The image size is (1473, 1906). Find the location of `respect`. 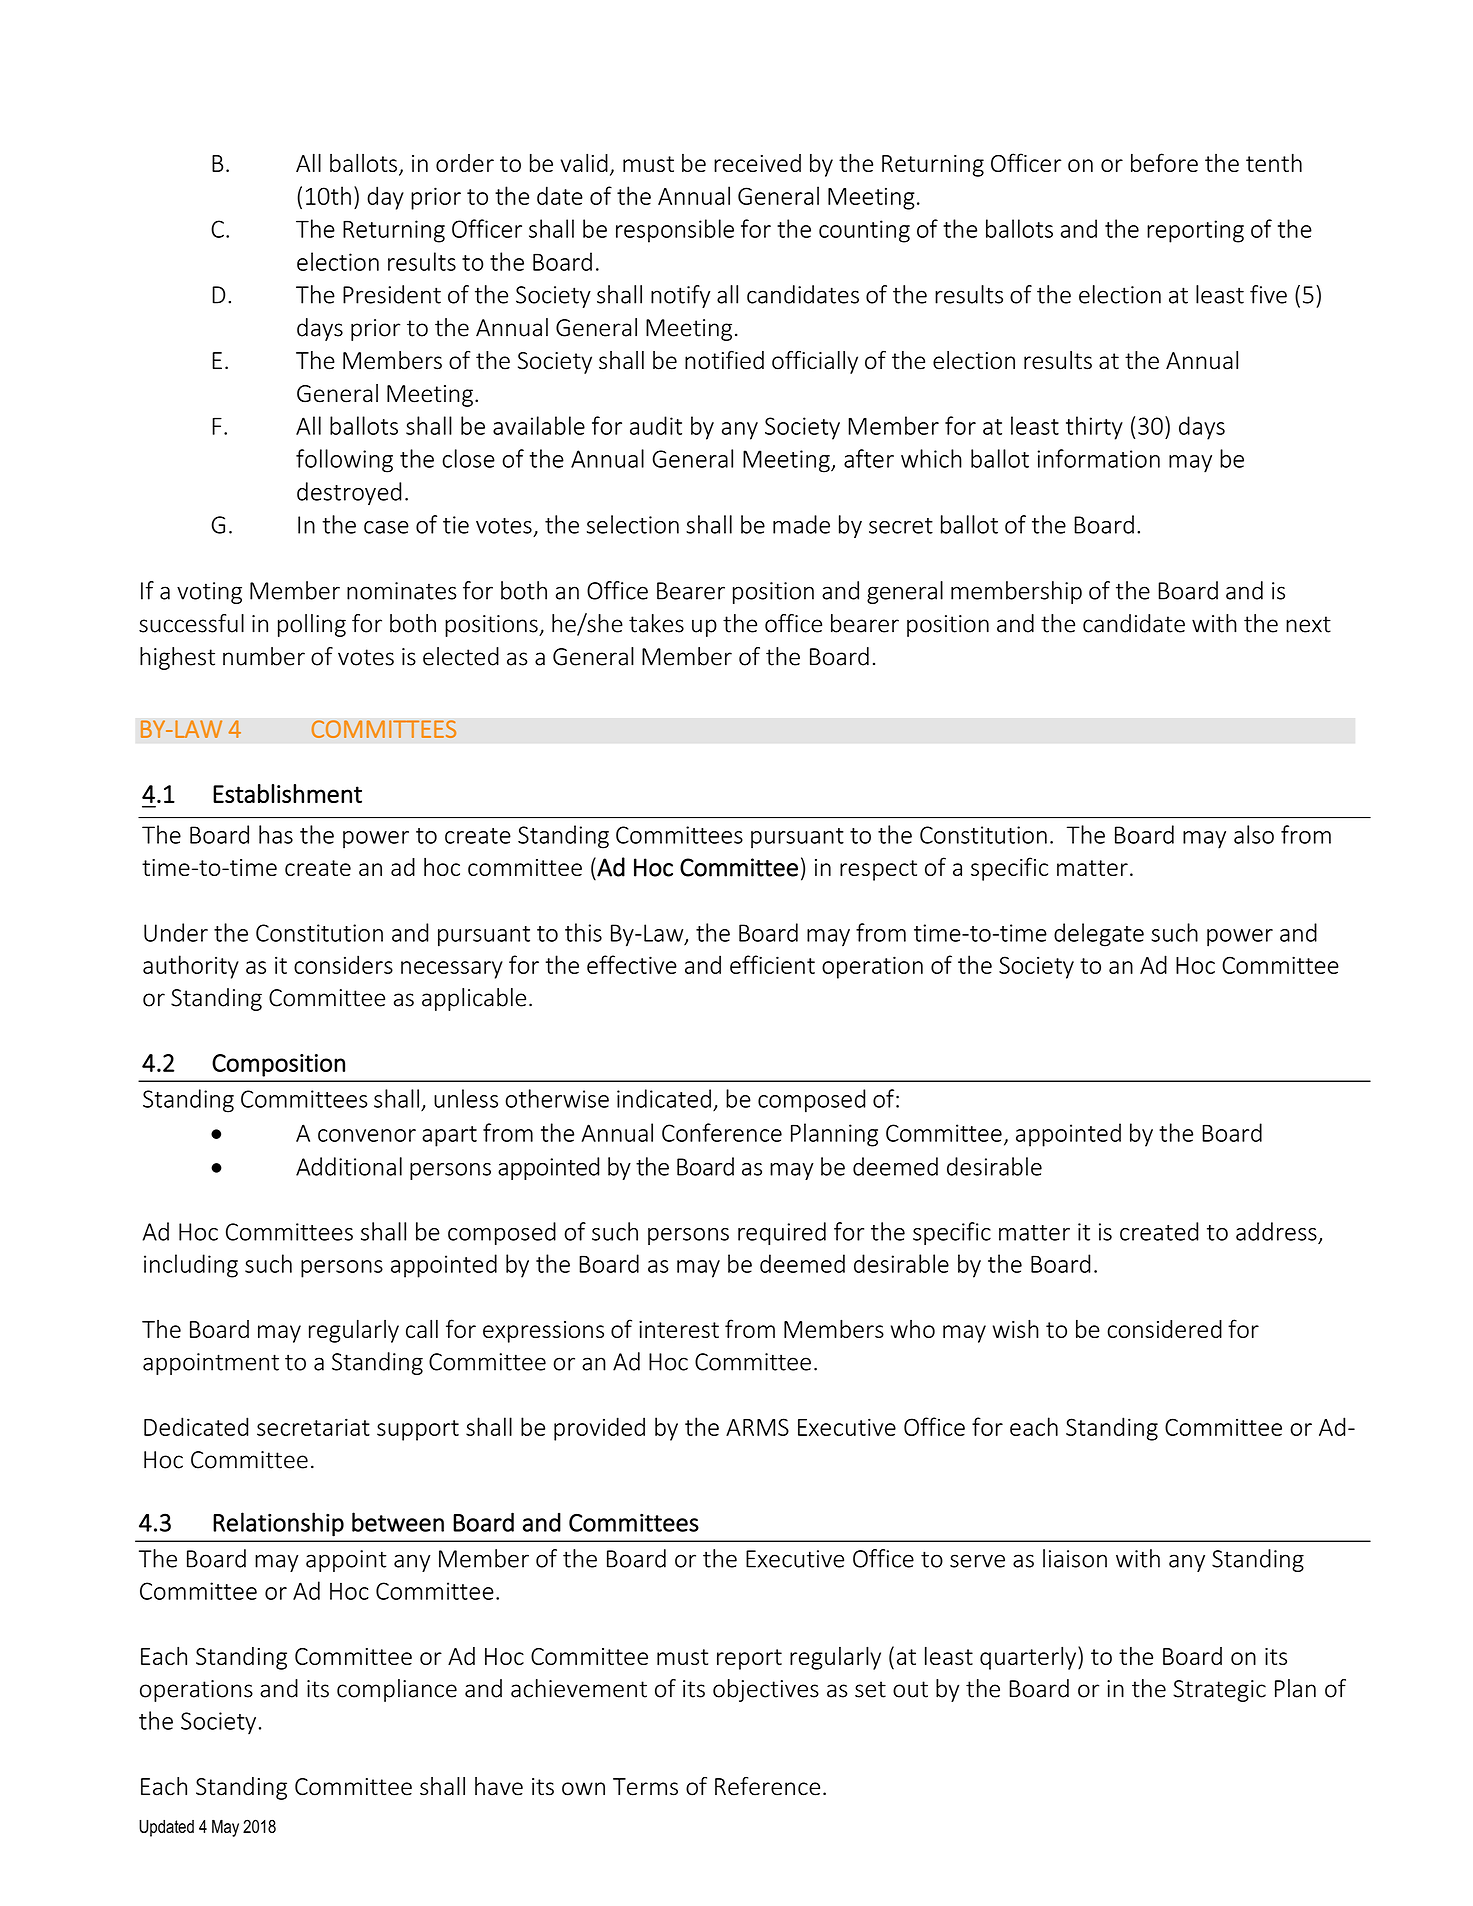

respect is located at coordinates (878, 870).
